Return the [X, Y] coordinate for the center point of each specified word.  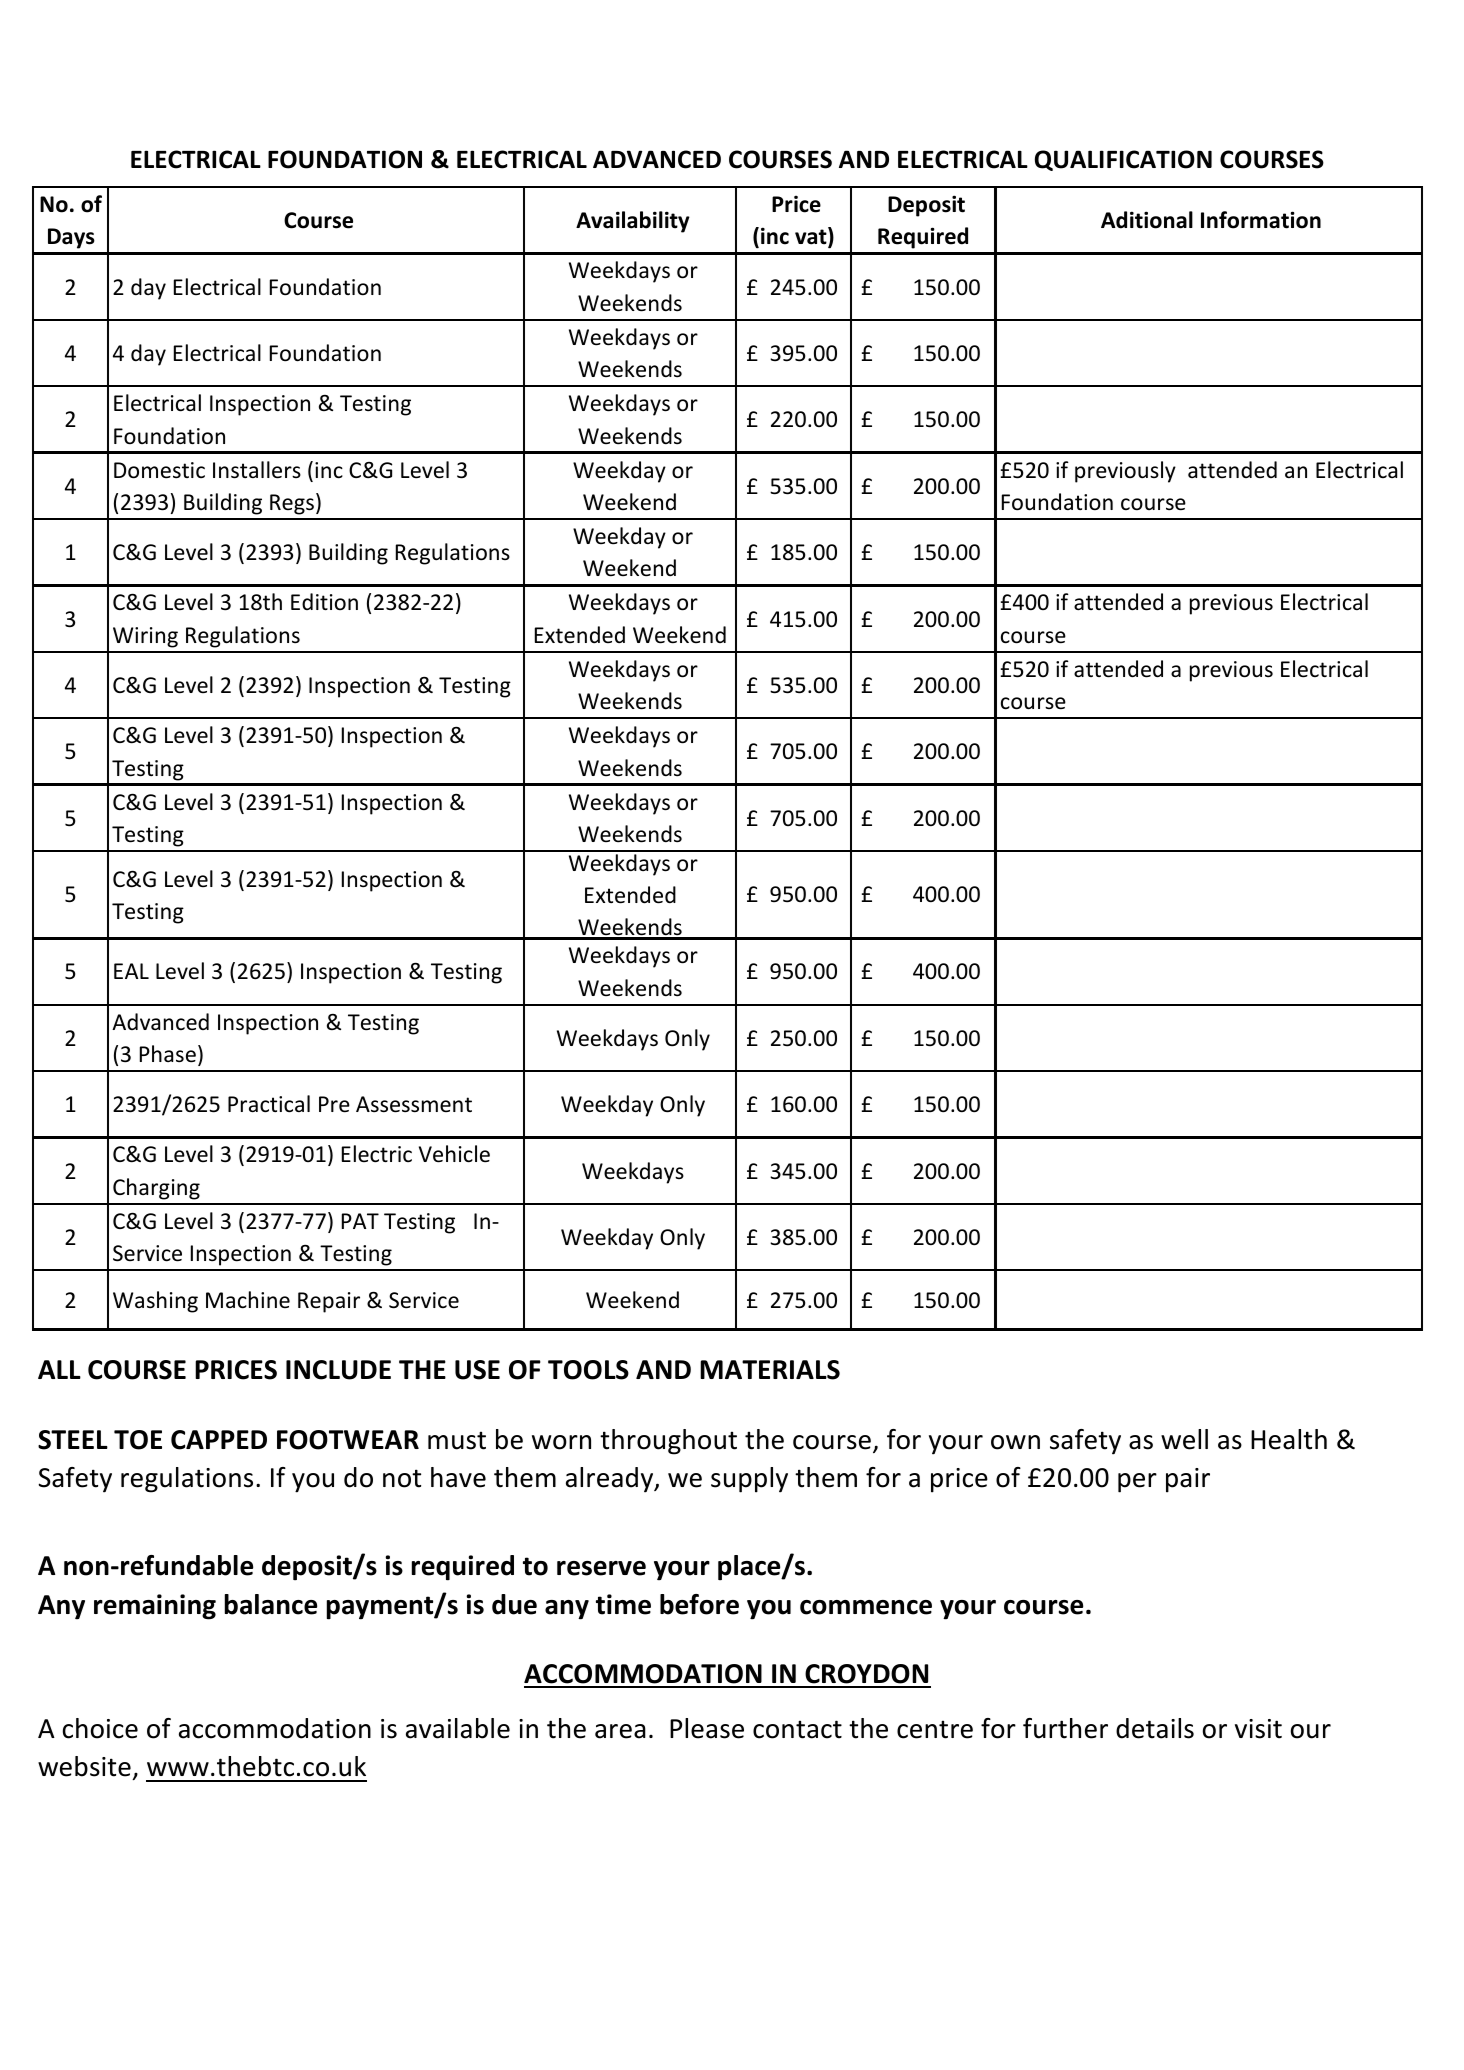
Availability [633, 222]
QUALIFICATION [1123, 160]
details [1155, 1728]
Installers [257, 470]
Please [707, 1728]
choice [100, 1728]
